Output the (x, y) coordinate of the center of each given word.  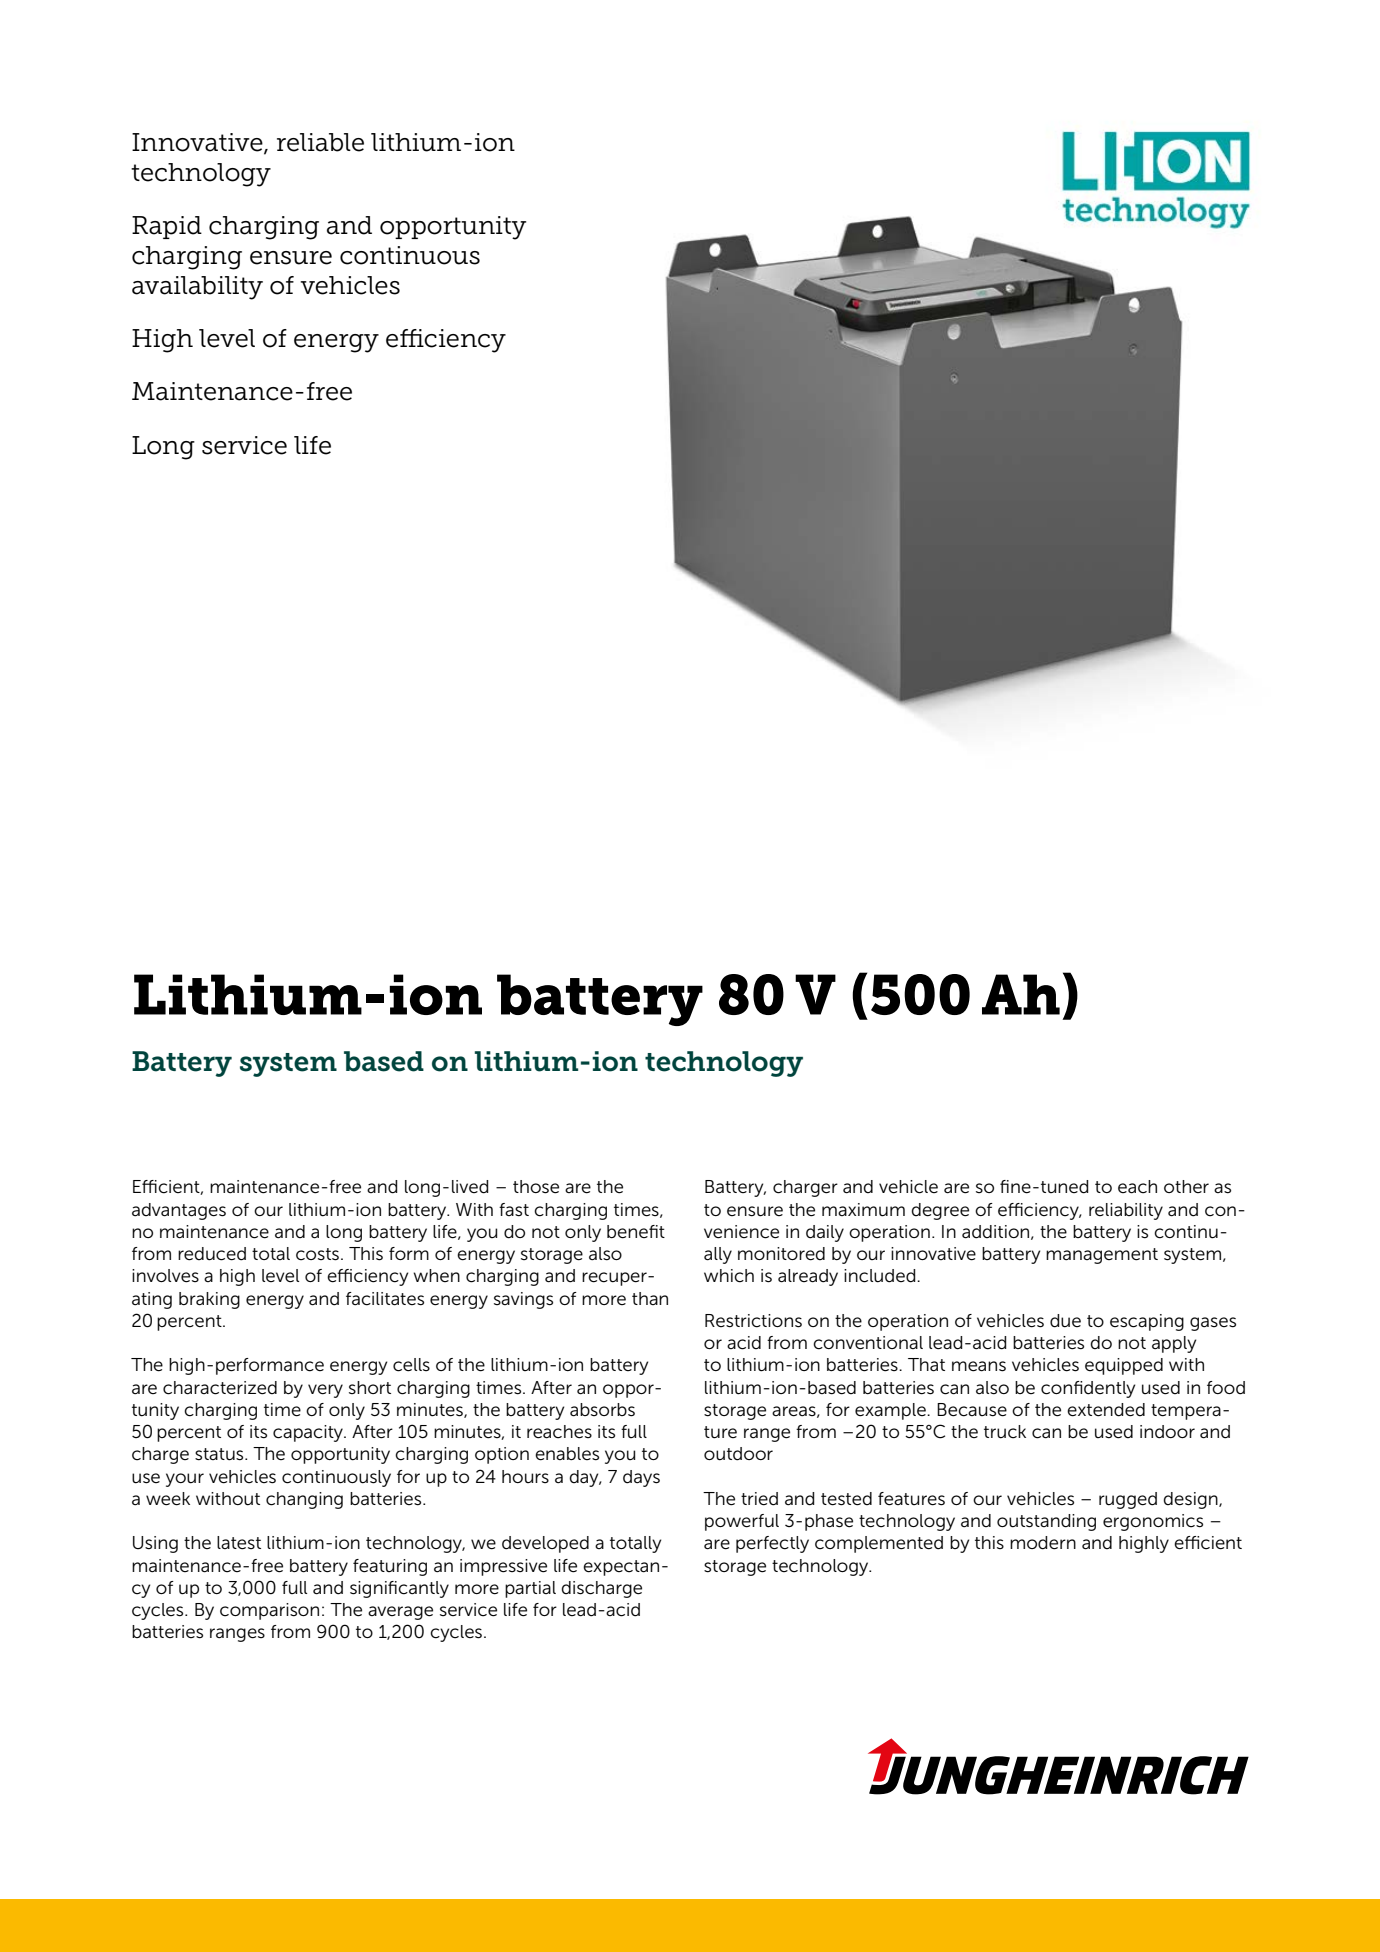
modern (1043, 1543)
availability (197, 288)
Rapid (167, 227)
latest (239, 1543)
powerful (742, 1522)
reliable (320, 142)
